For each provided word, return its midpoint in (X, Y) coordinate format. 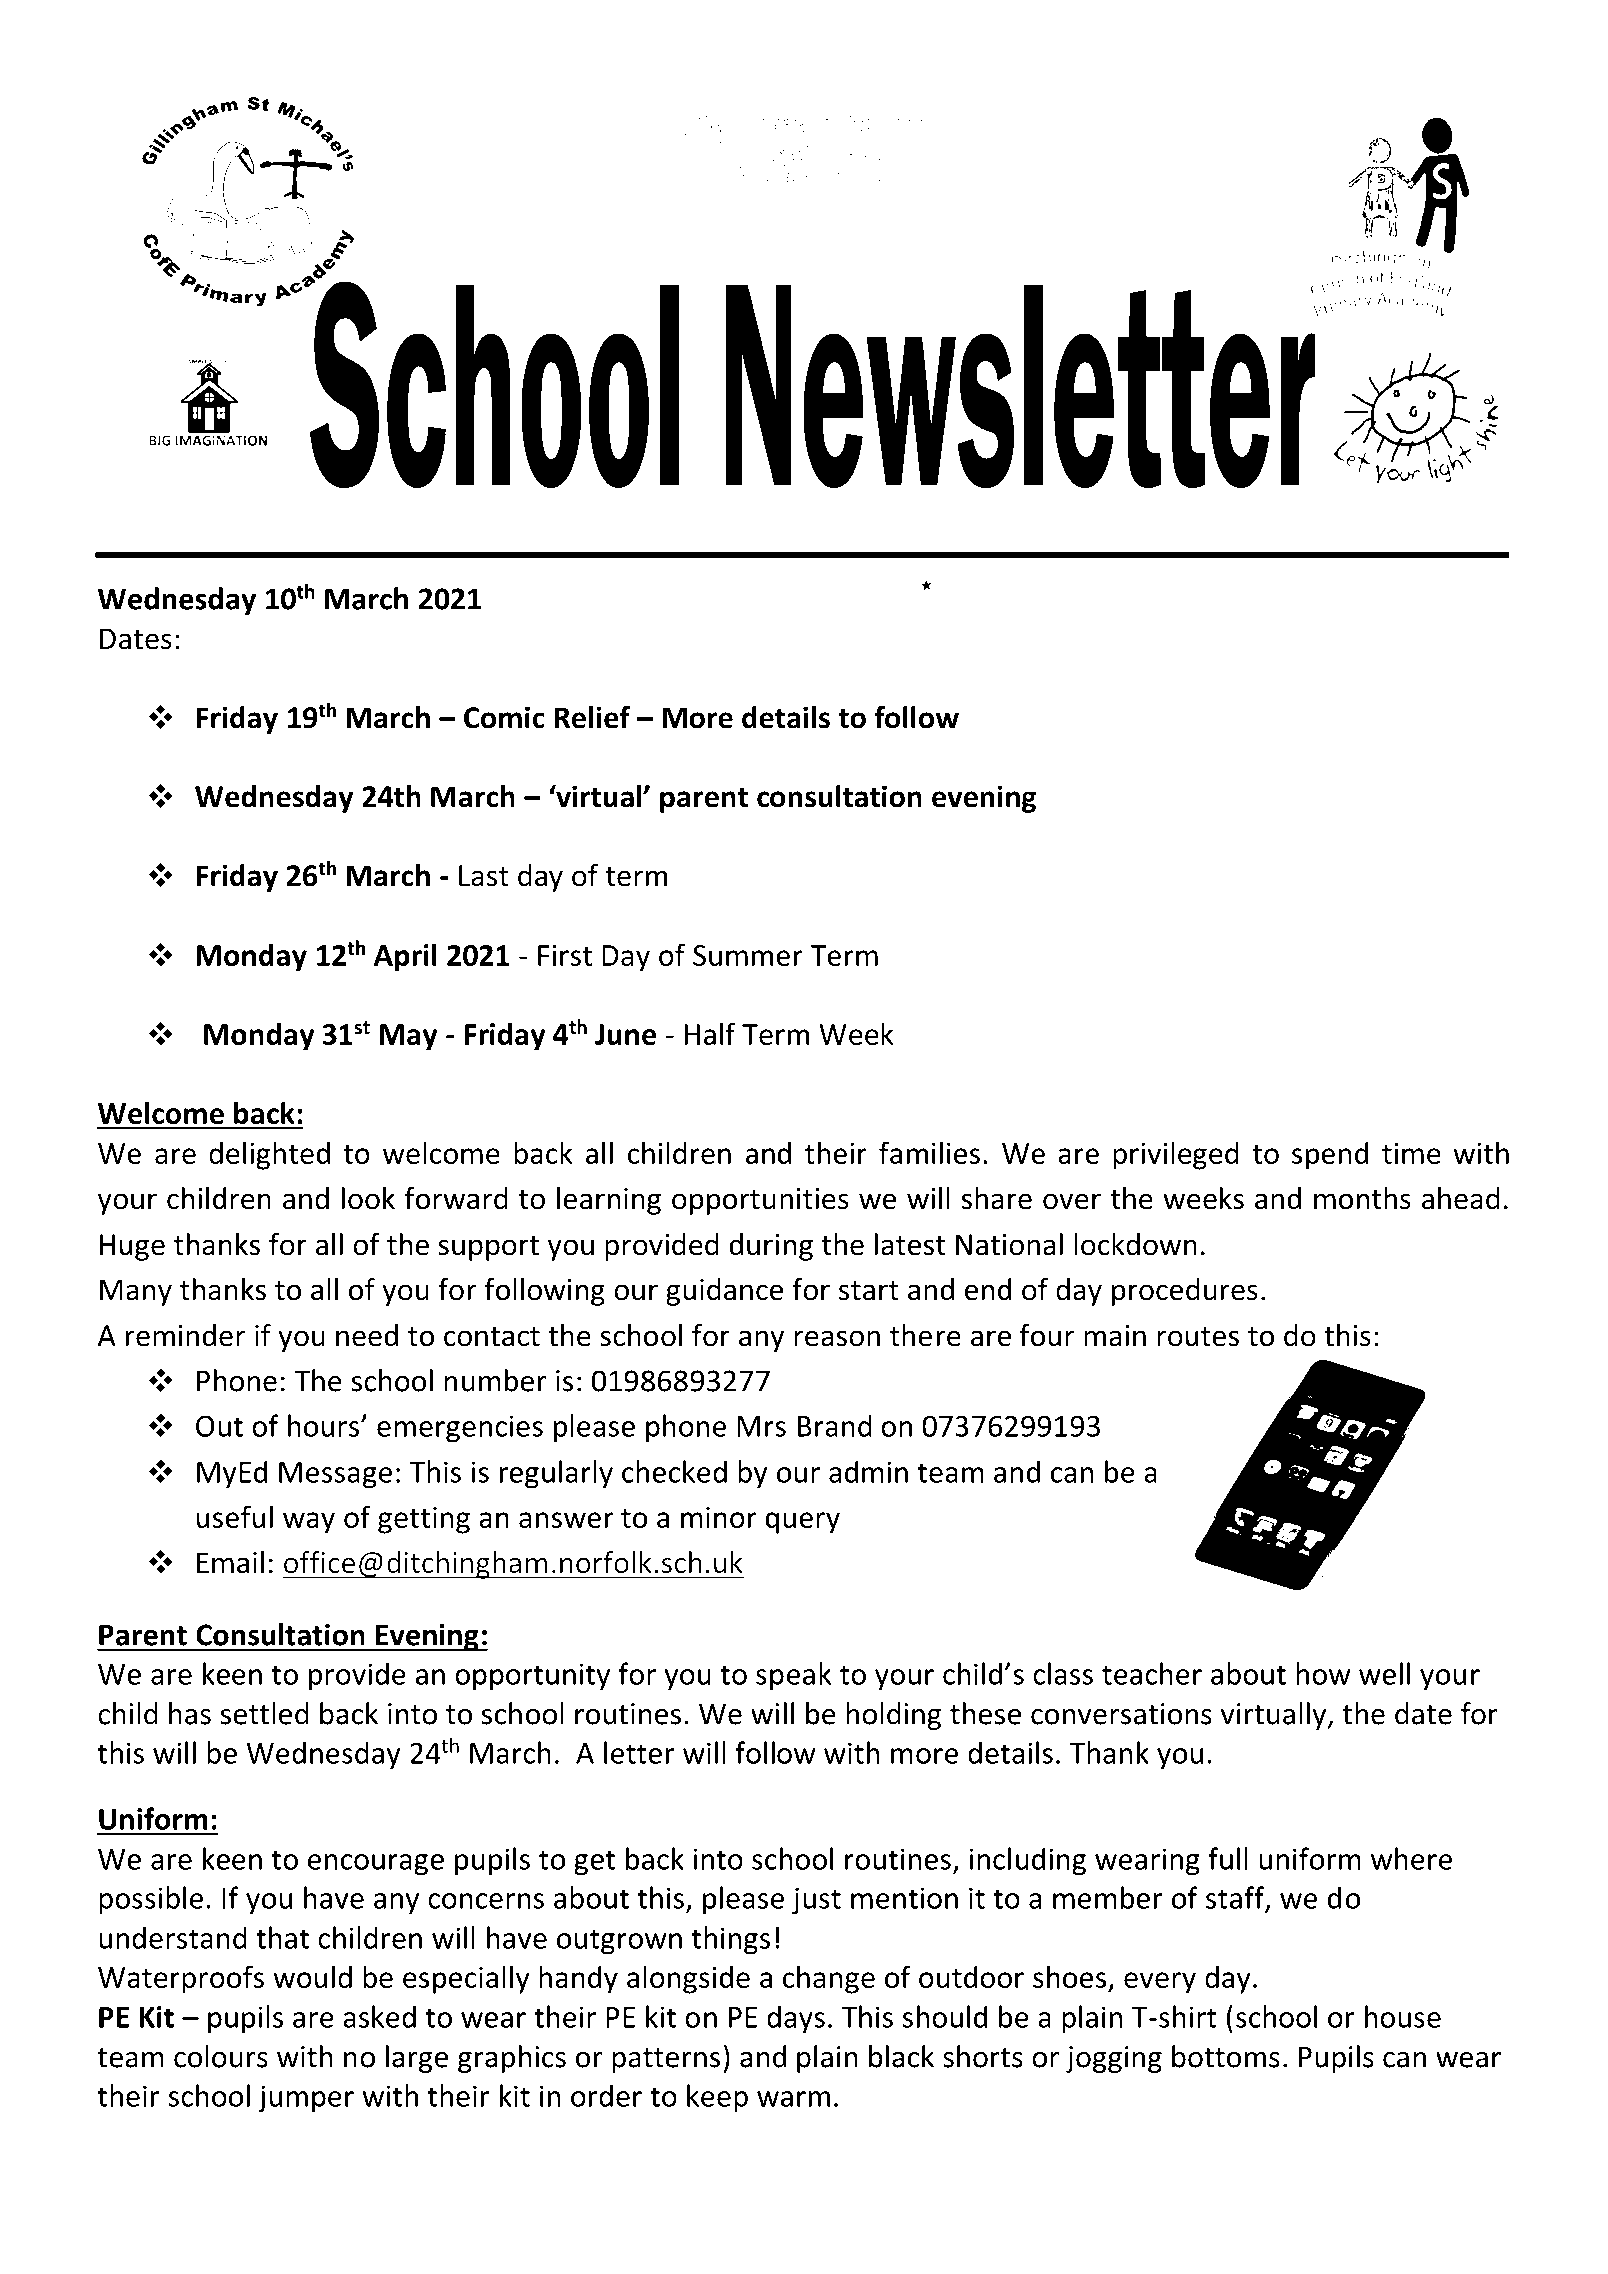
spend (1330, 1155)
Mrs (761, 1426)
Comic (504, 717)
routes (1198, 1337)
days (796, 2019)
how (1323, 1673)
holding (893, 1716)
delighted (269, 1155)
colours (221, 2056)
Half (710, 1033)
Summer (748, 955)
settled (265, 1713)
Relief (592, 717)
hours (325, 1425)
